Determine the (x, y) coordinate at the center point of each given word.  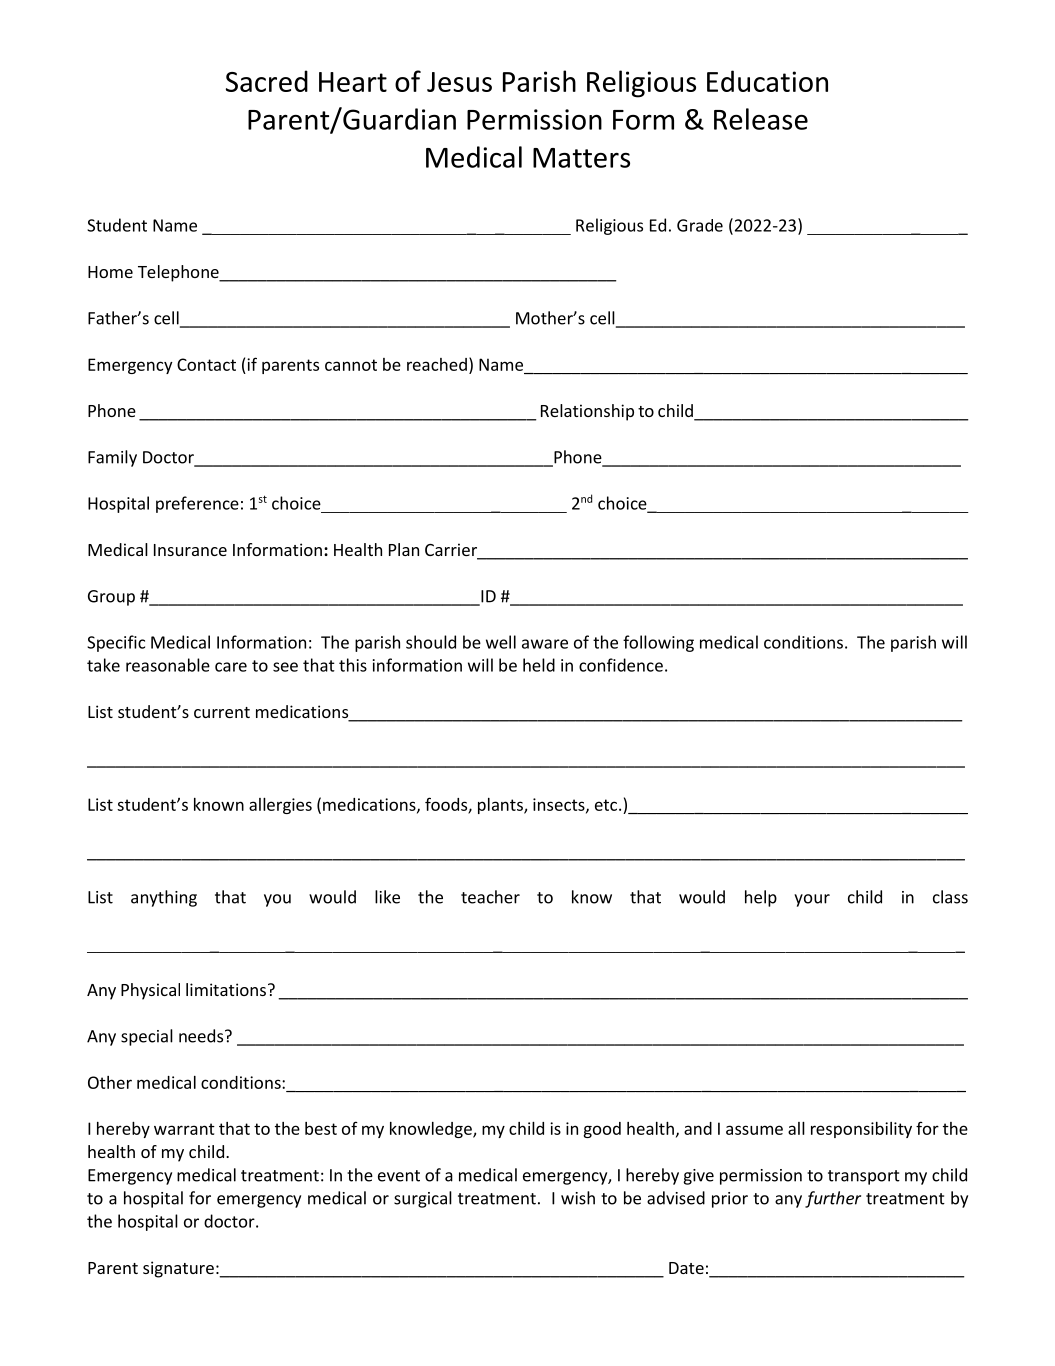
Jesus (459, 82)
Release (761, 119)
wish (578, 1198)
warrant (184, 1129)
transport (864, 1177)
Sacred (267, 81)
